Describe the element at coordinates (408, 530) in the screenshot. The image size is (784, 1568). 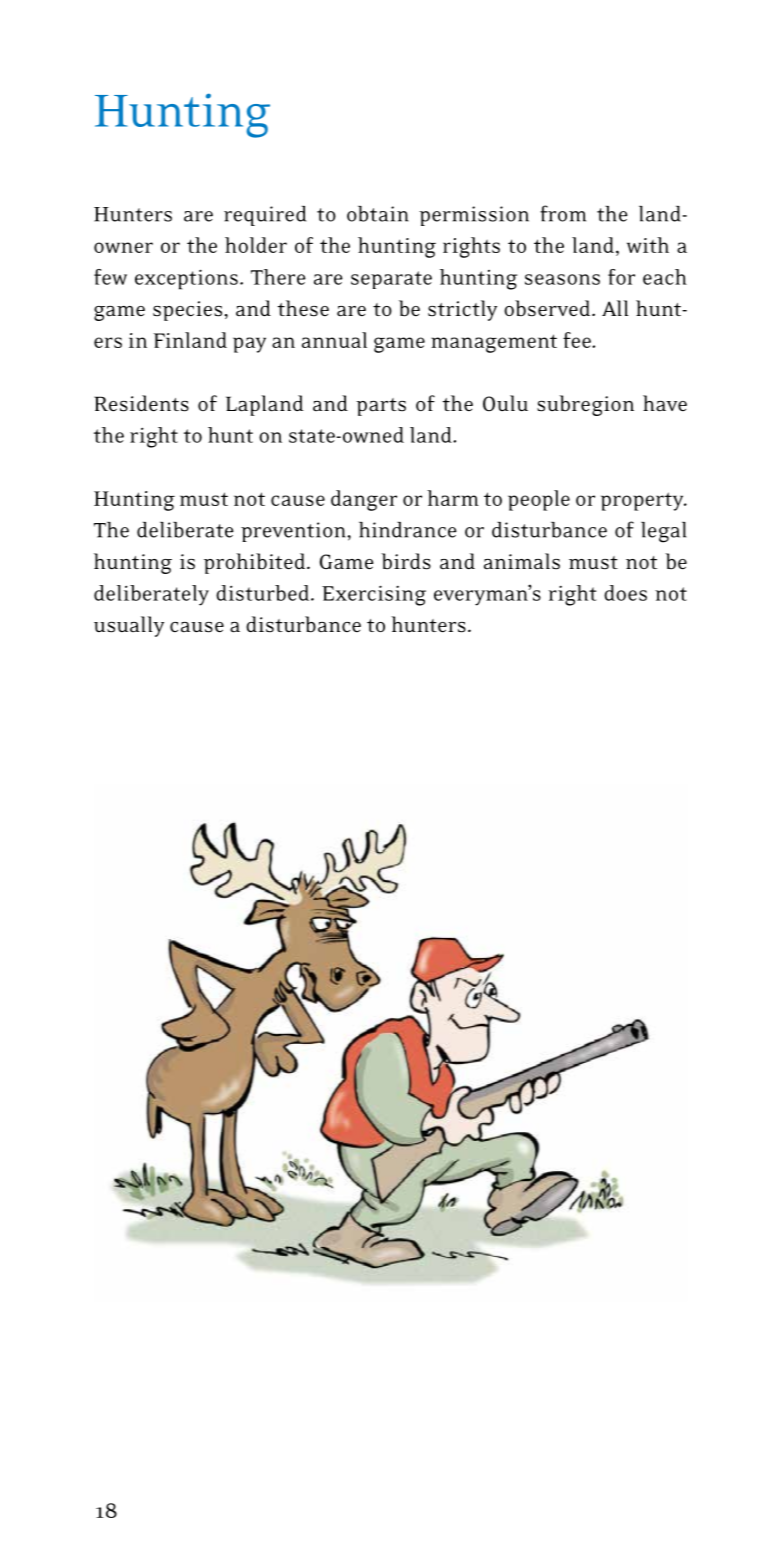
I see `hindrance` at that location.
